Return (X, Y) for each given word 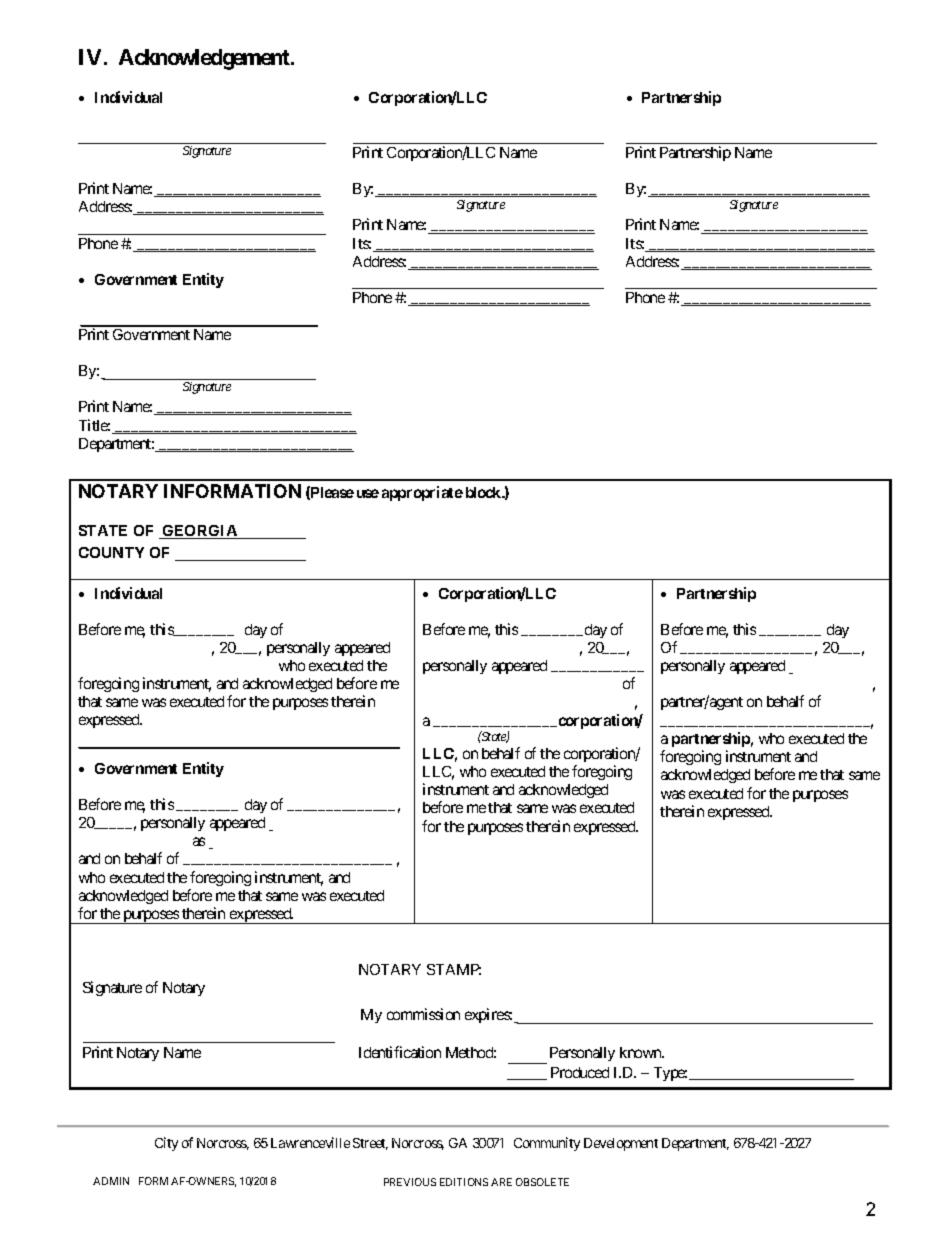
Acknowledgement (205, 59)
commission (423, 1014)
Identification (400, 1052)
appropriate (422, 493)
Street (370, 1144)
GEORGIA (200, 532)
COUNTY (111, 552)
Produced (580, 1072)
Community (547, 1144)
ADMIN (111, 1181)
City (166, 1144)
